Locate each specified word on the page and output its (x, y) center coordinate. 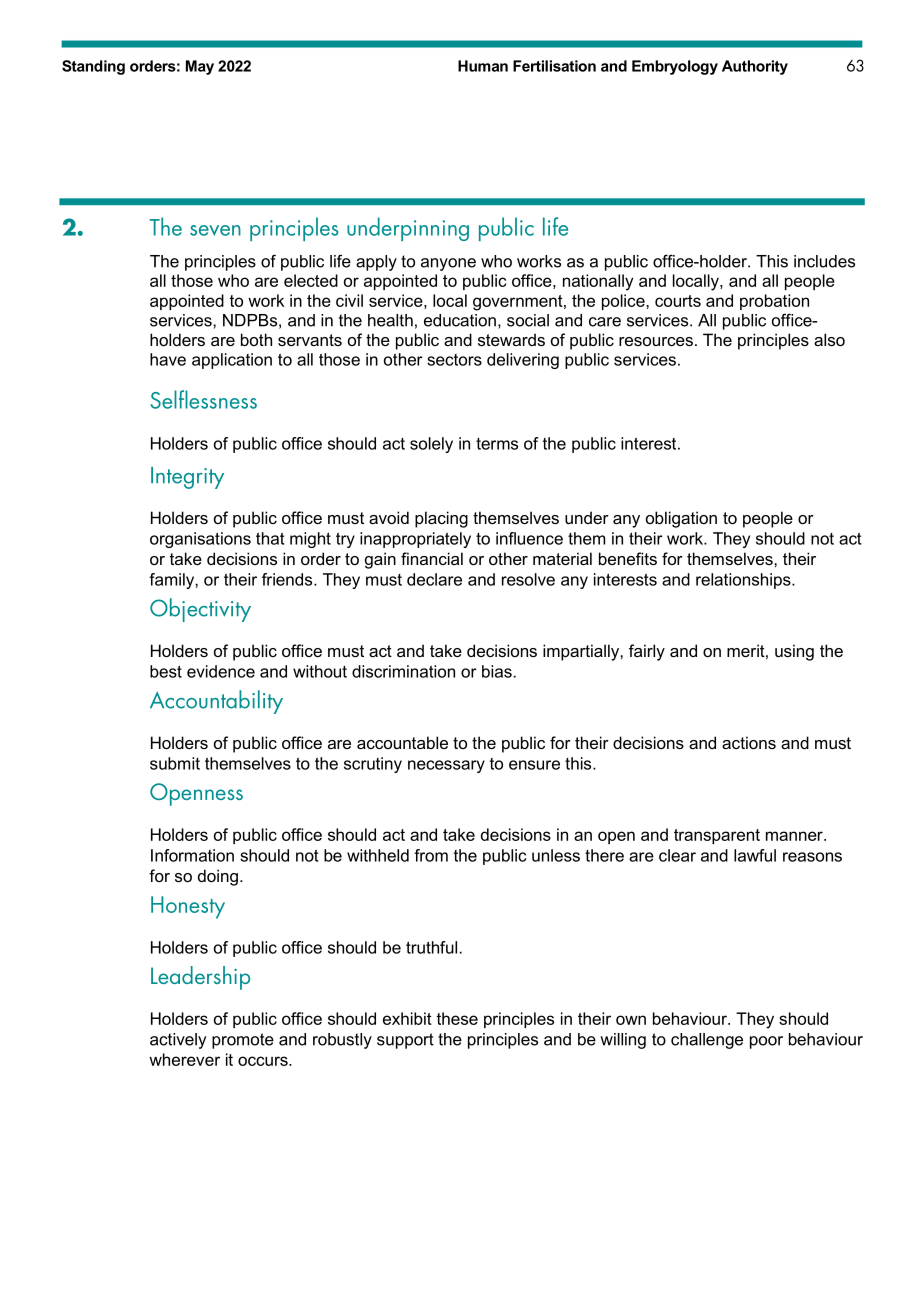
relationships (744, 581)
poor (766, 1042)
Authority (755, 67)
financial (432, 558)
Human (483, 66)
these (457, 1018)
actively (178, 1041)
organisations (200, 540)
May (200, 67)
